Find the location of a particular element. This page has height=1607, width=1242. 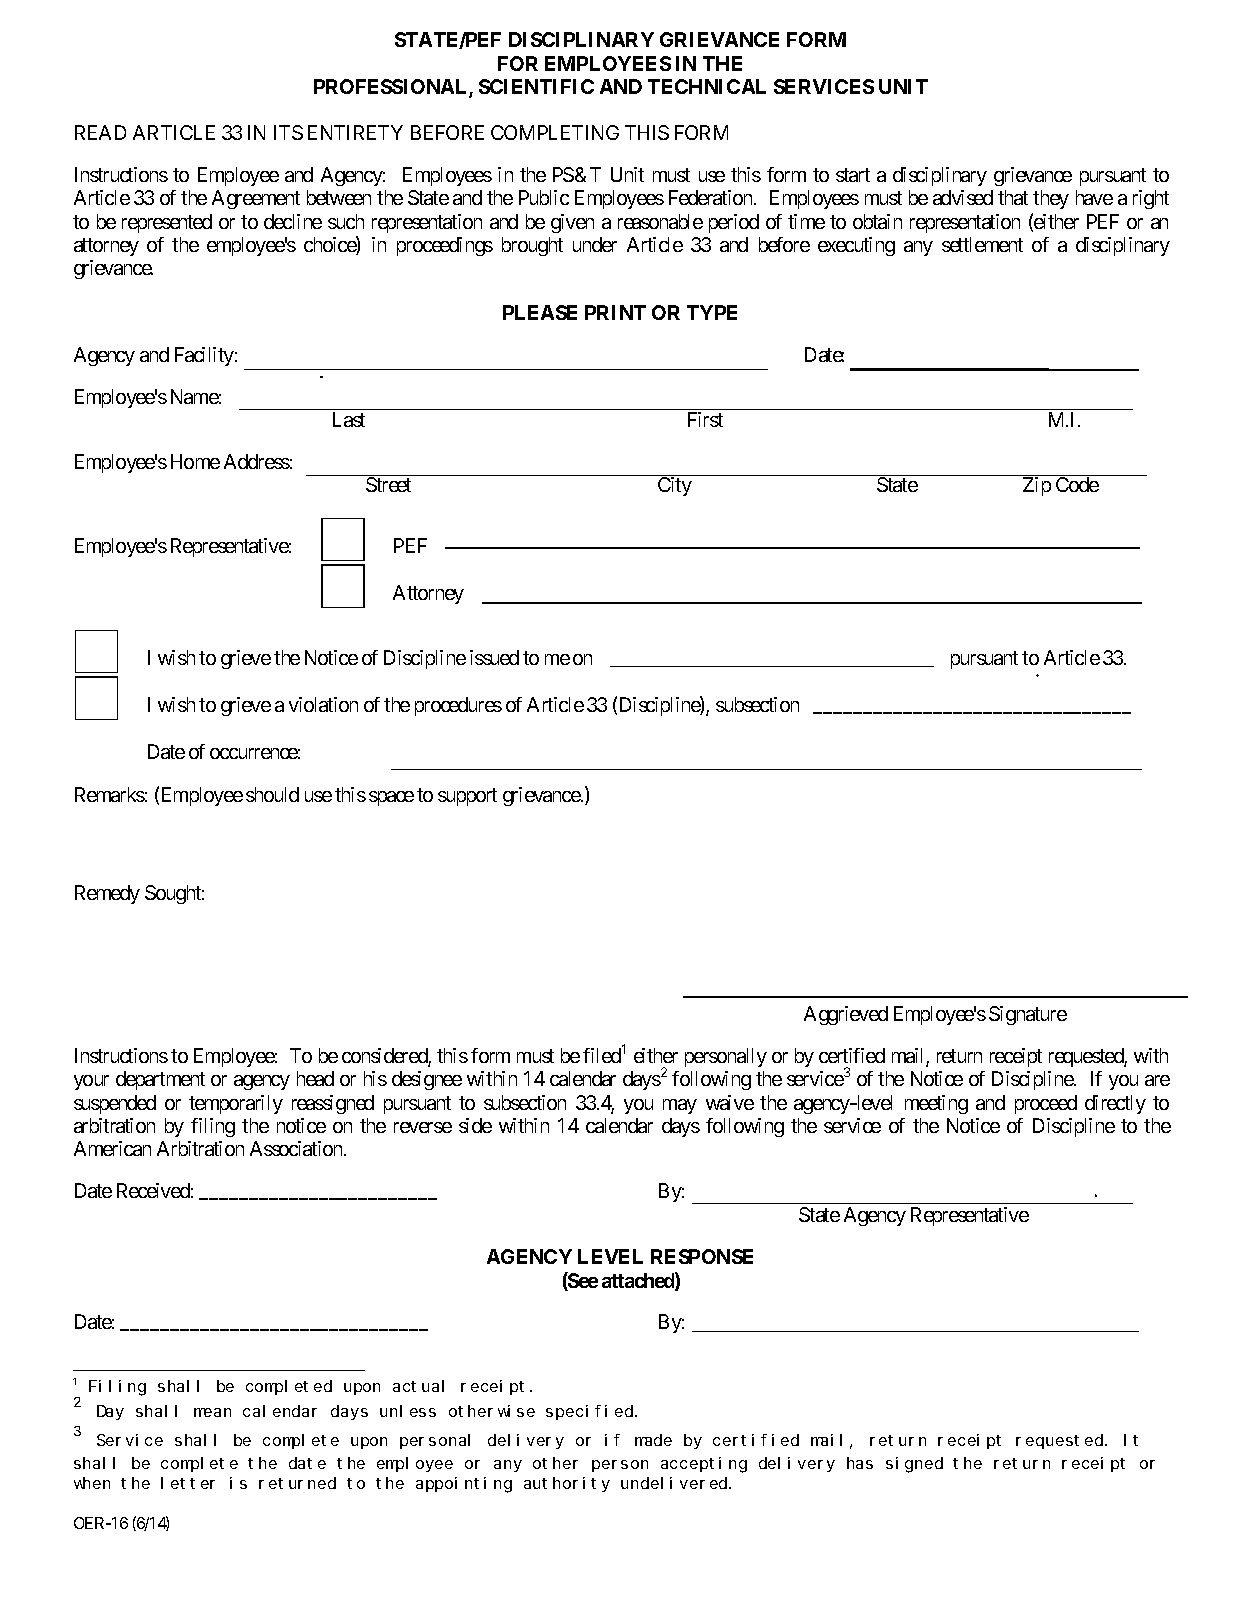

Remedy is located at coordinates (107, 894).
